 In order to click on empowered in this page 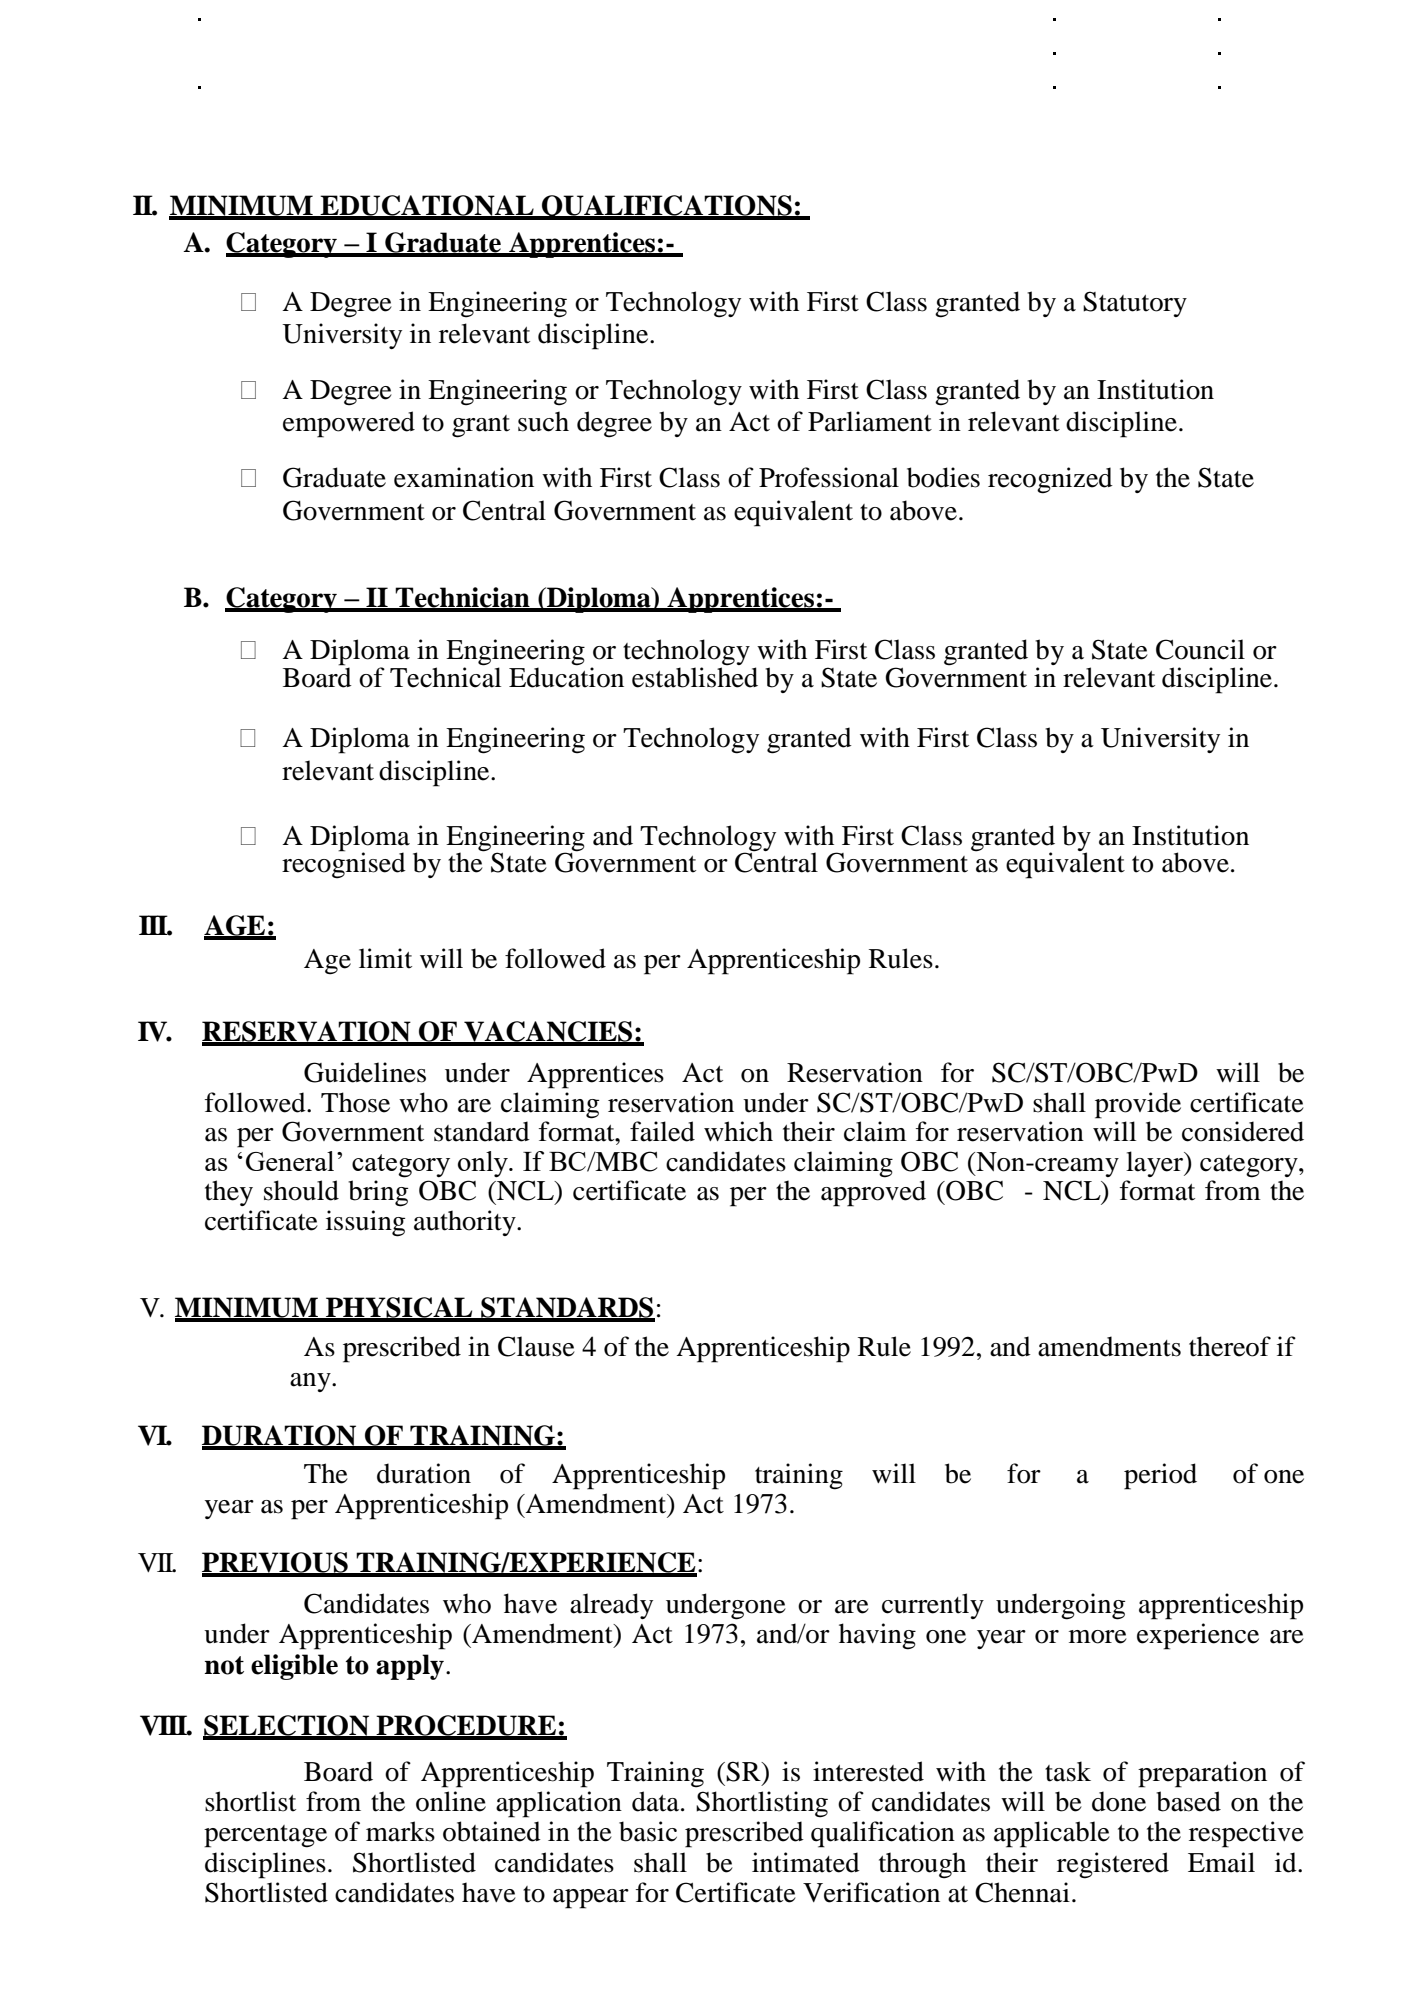, I will do `click(349, 424)`.
